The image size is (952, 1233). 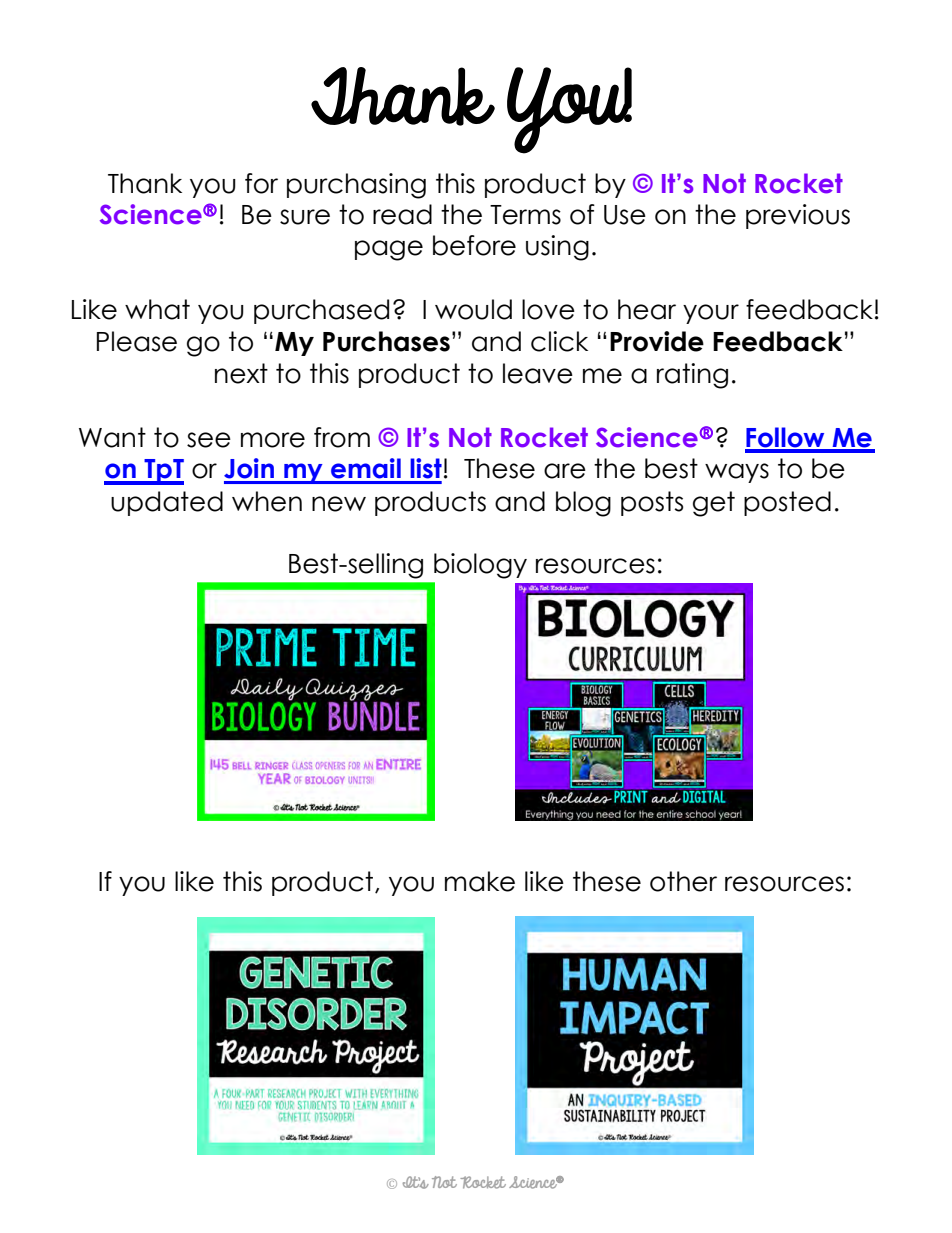 What do you see at coordinates (798, 216) in the image?
I see `previous` at bounding box center [798, 216].
